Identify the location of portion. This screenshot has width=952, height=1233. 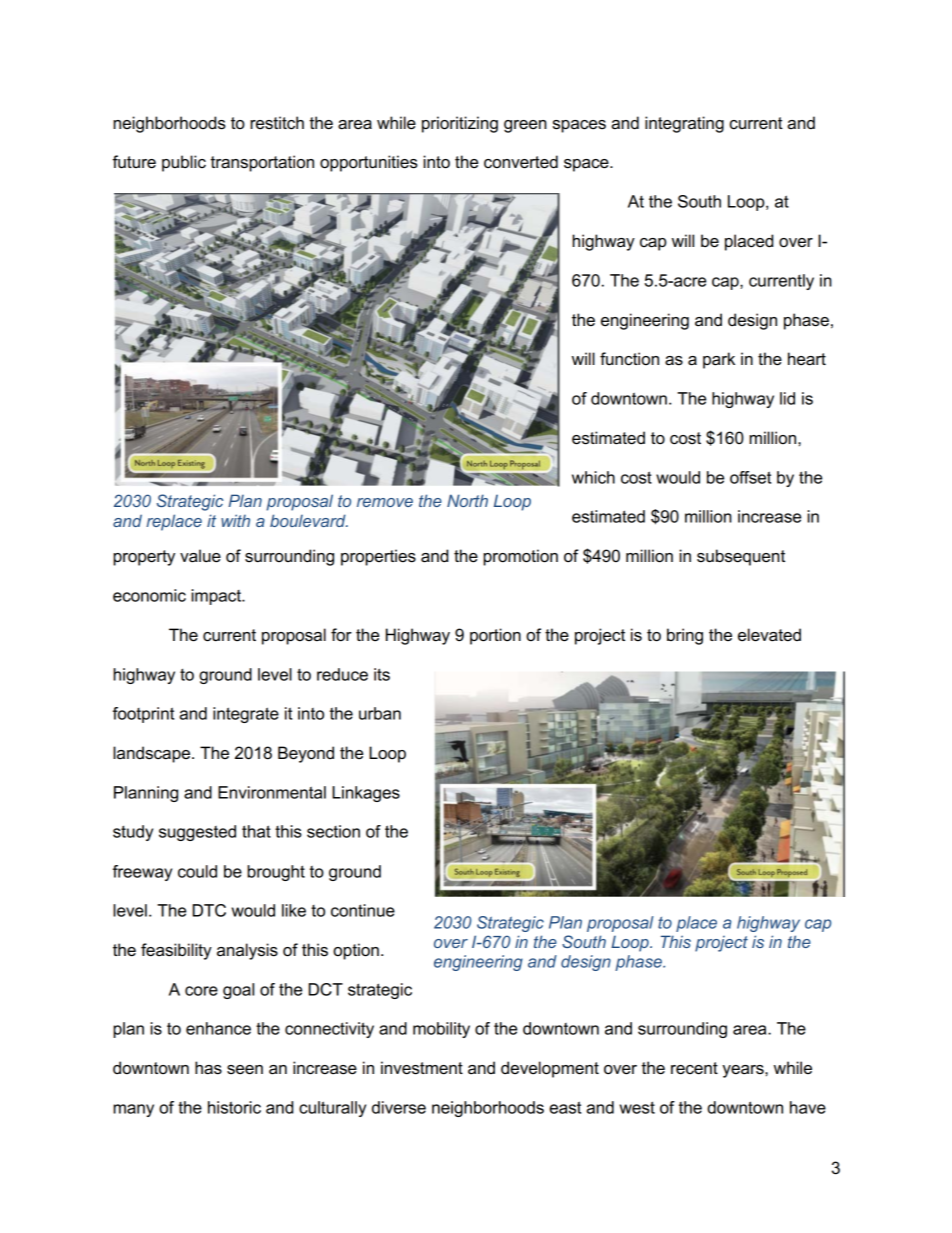
(495, 636).
